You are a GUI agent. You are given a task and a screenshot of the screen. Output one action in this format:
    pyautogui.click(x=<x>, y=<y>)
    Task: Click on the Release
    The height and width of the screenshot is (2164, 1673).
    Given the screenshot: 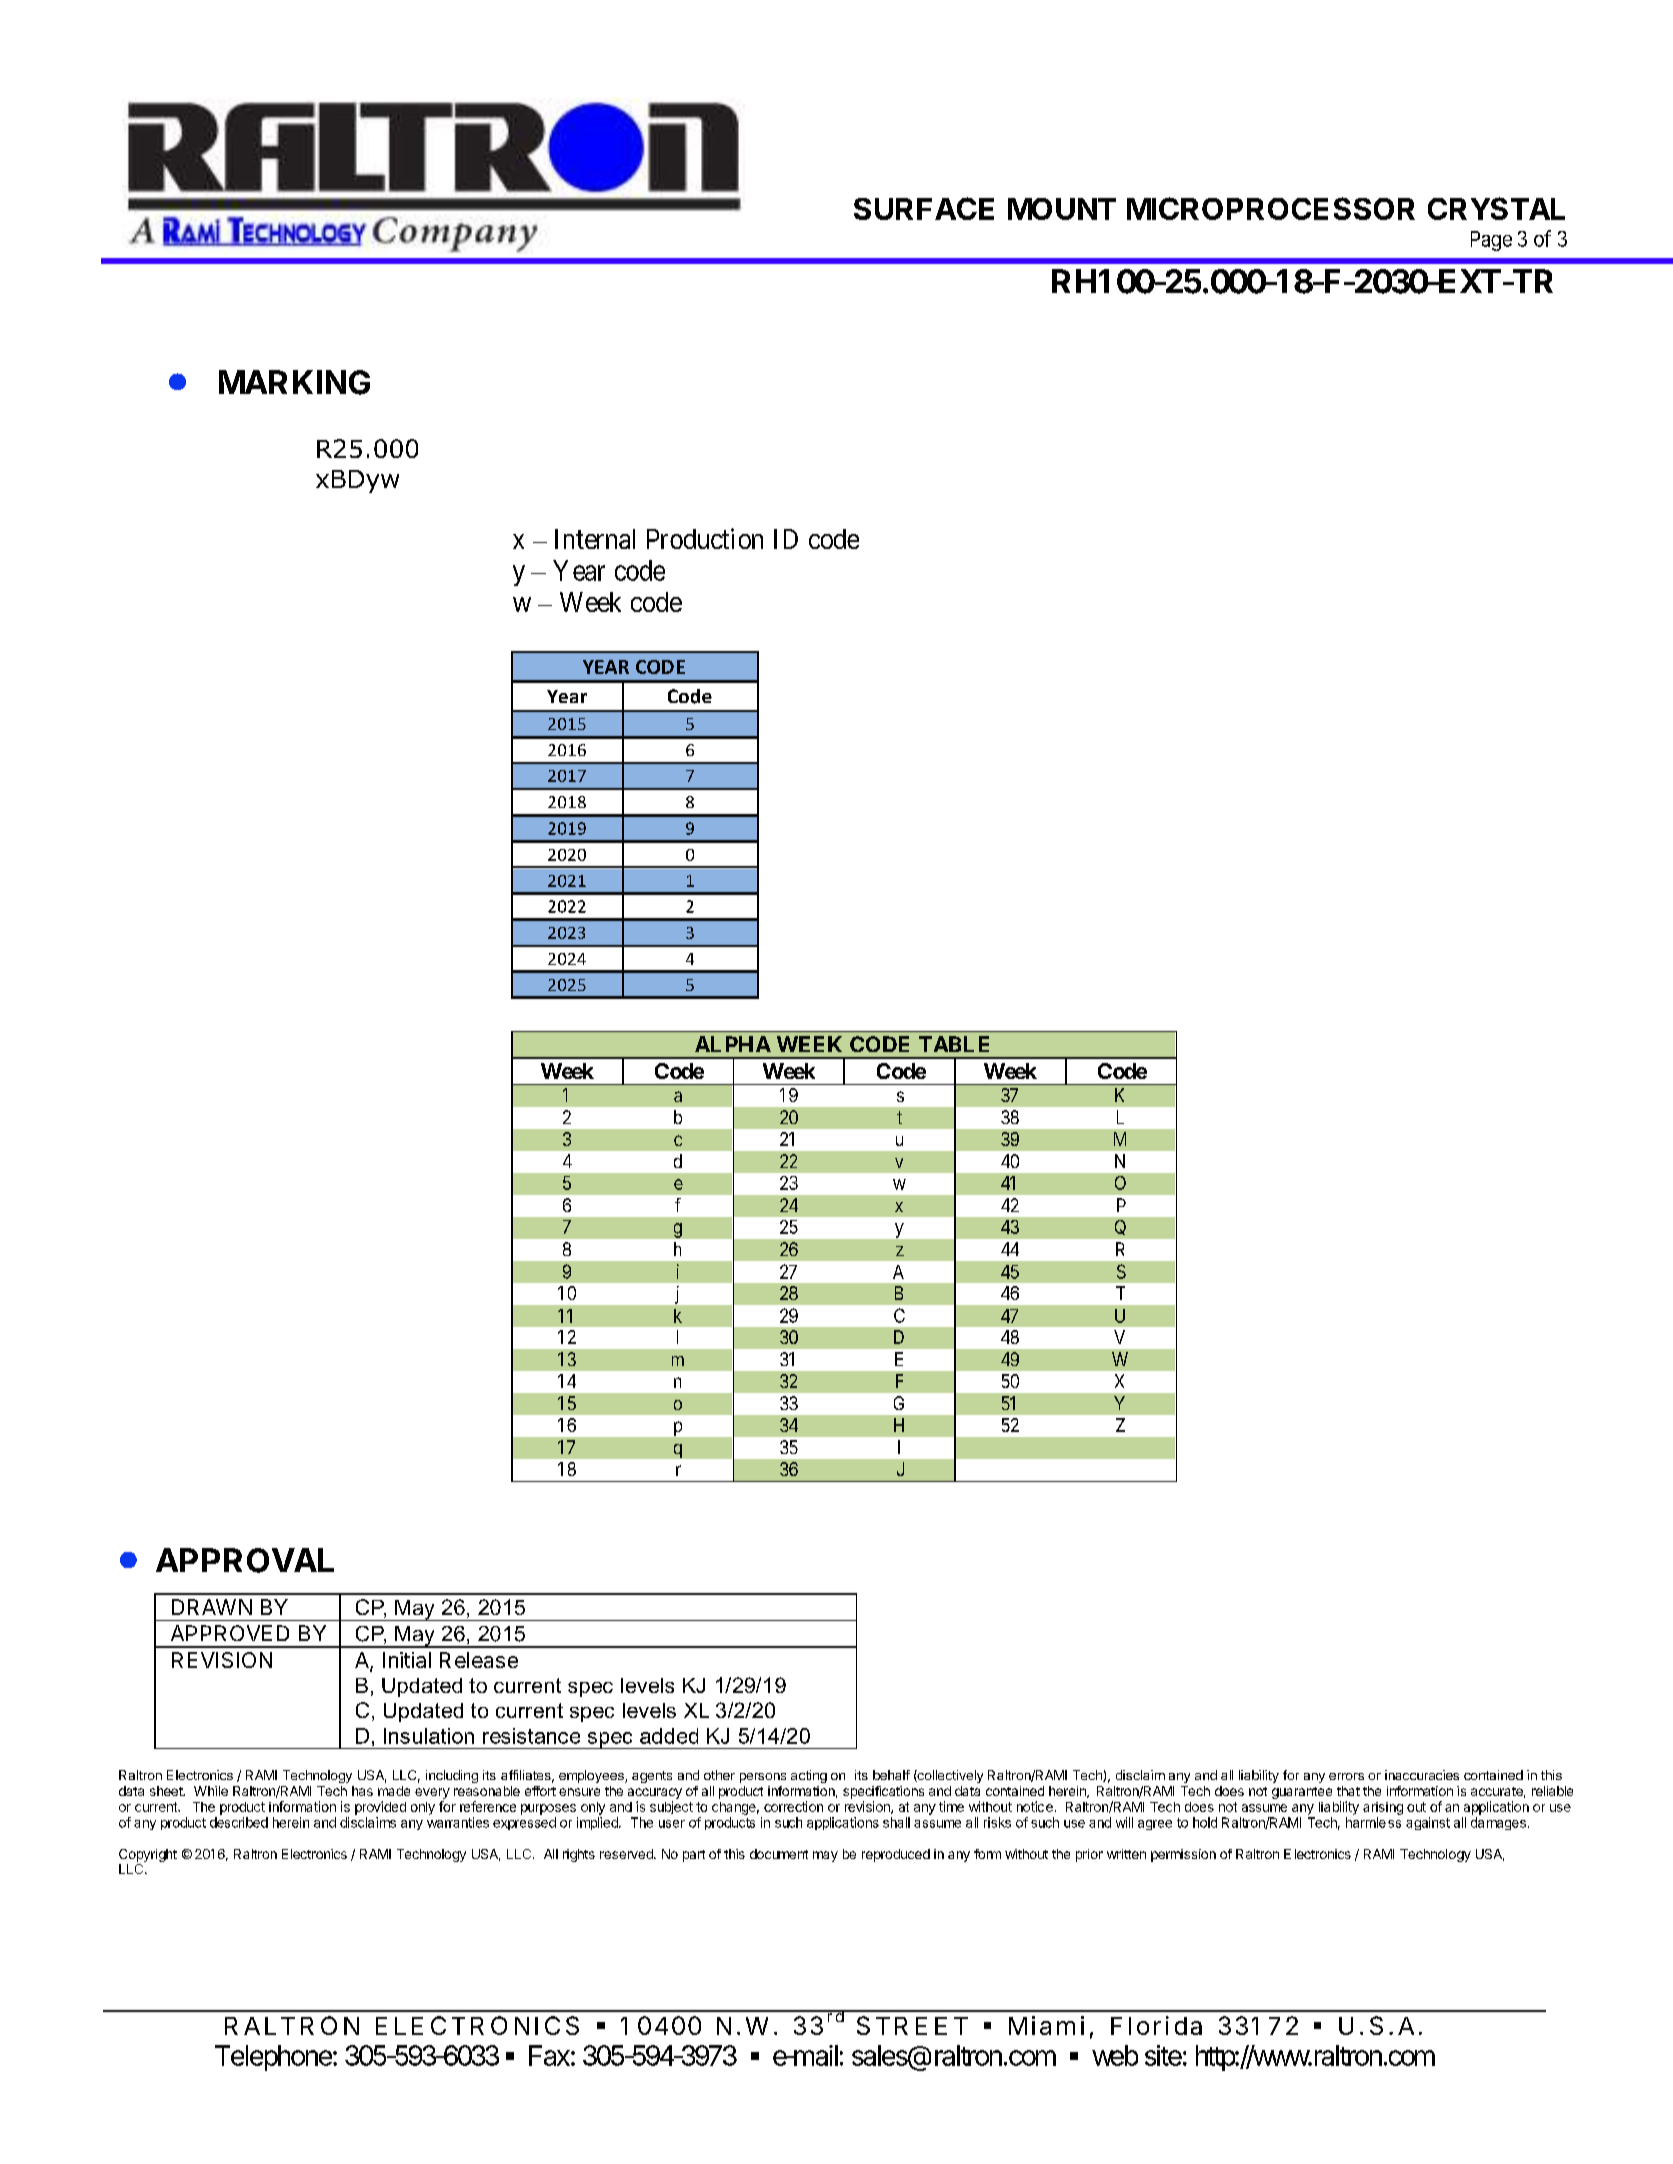 What is the action you would take?
    pyautogui.click(x=479, y=1660)
